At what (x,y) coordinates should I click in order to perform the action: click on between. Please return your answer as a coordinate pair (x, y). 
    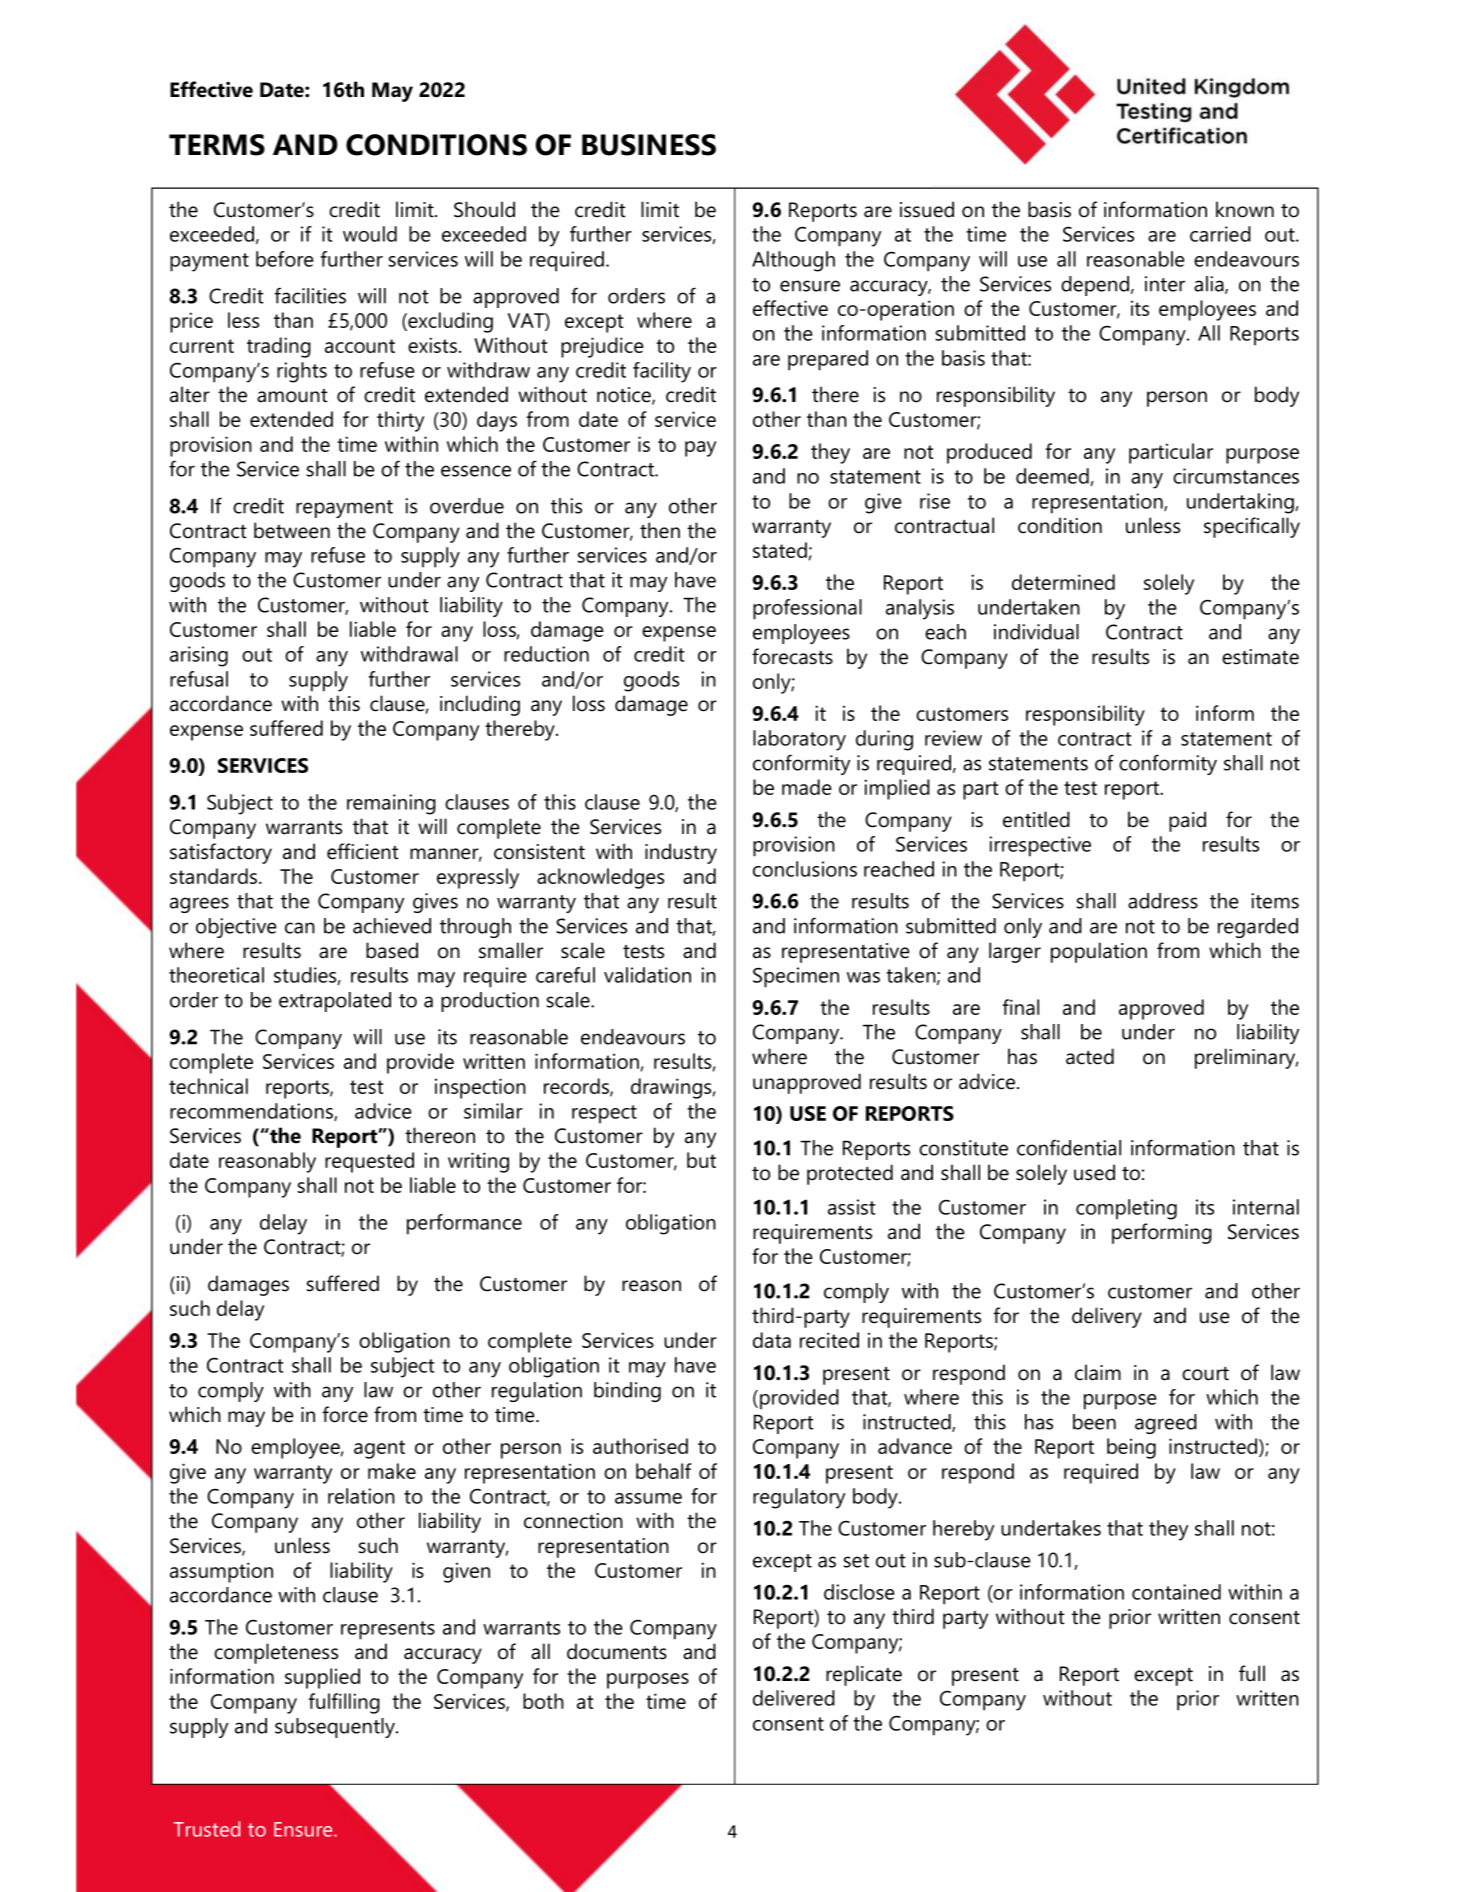
    Looking at the image, I should click on (292, 530).
